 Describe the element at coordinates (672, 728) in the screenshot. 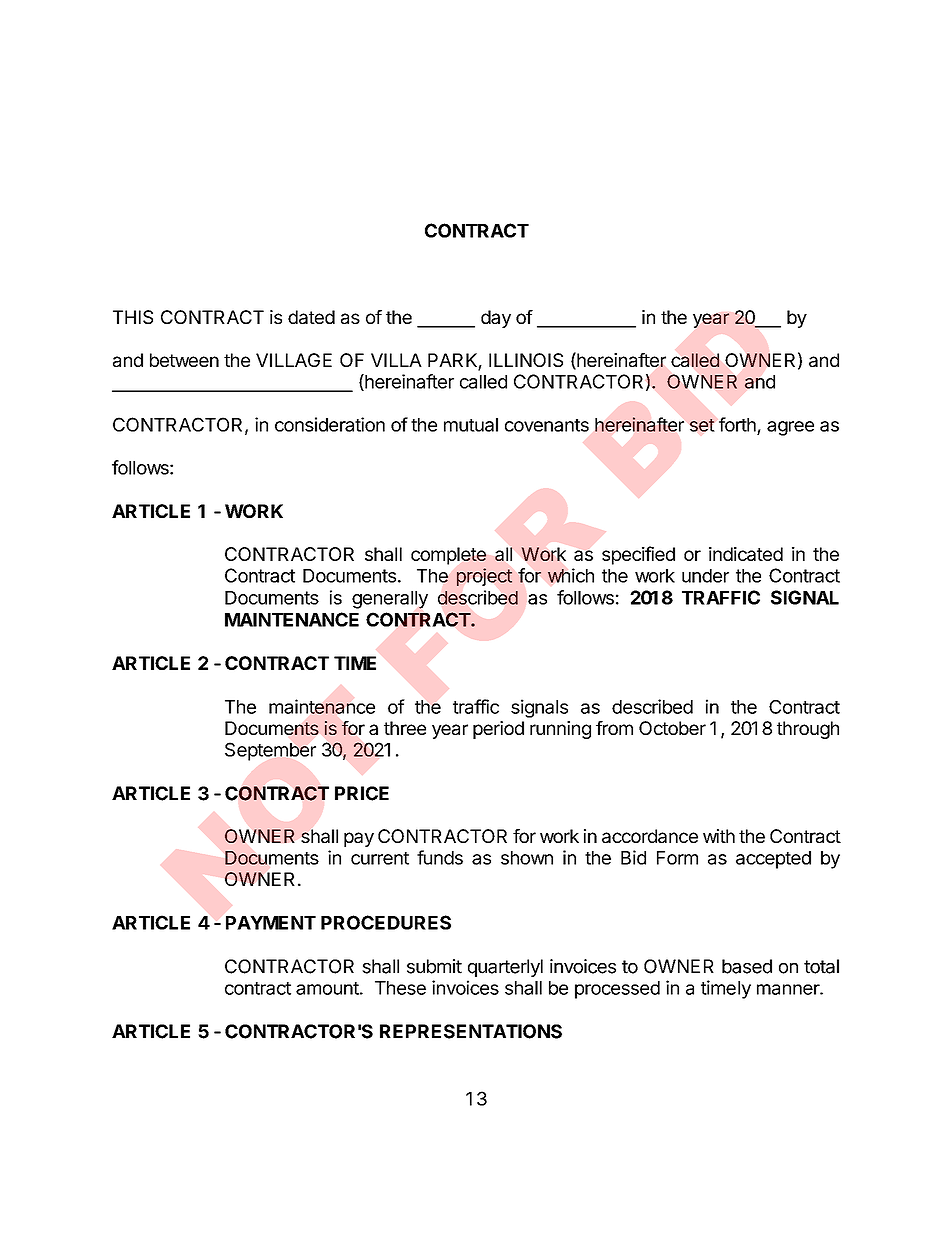

I see `October` at that location.
